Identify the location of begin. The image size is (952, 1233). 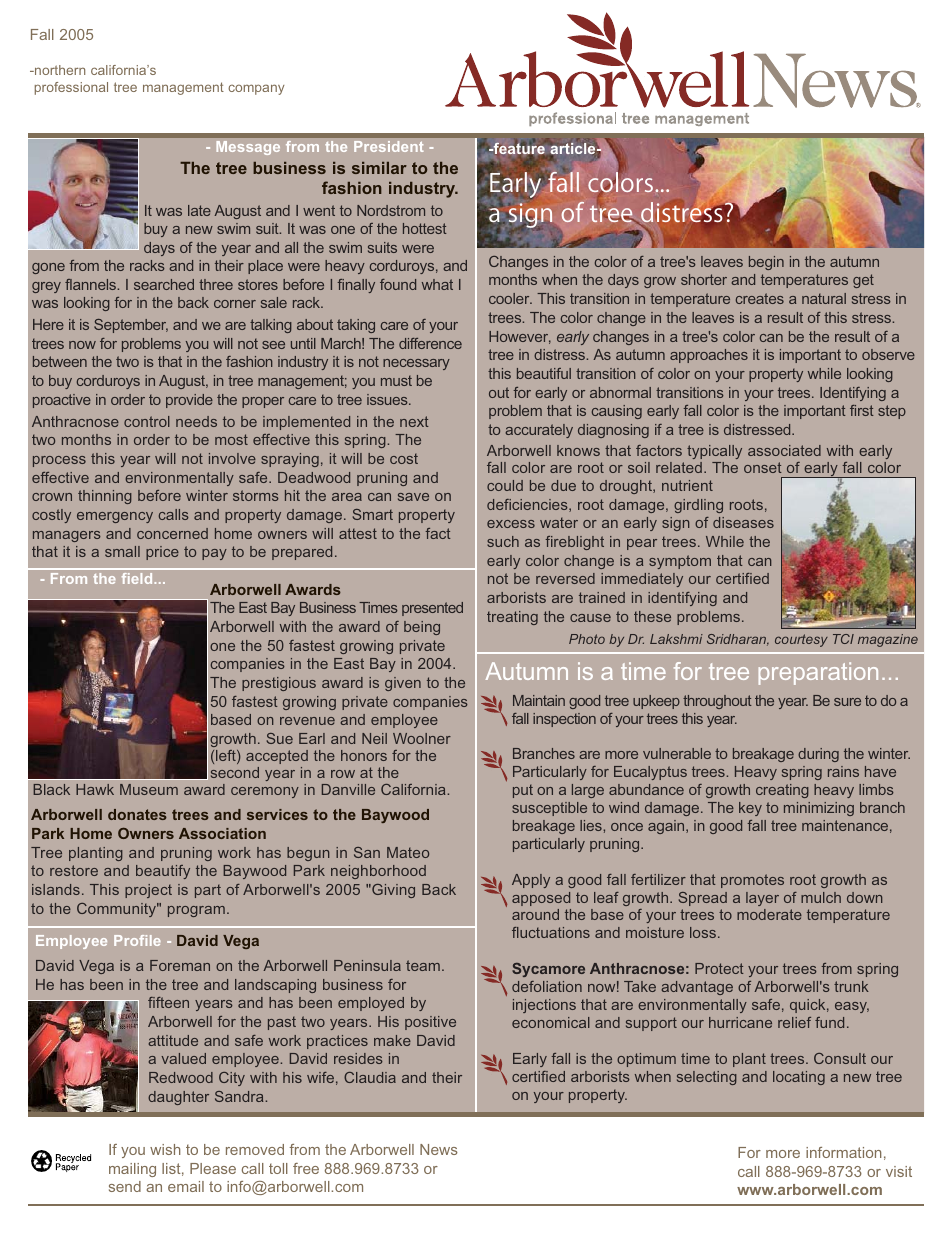
(766, 263).
